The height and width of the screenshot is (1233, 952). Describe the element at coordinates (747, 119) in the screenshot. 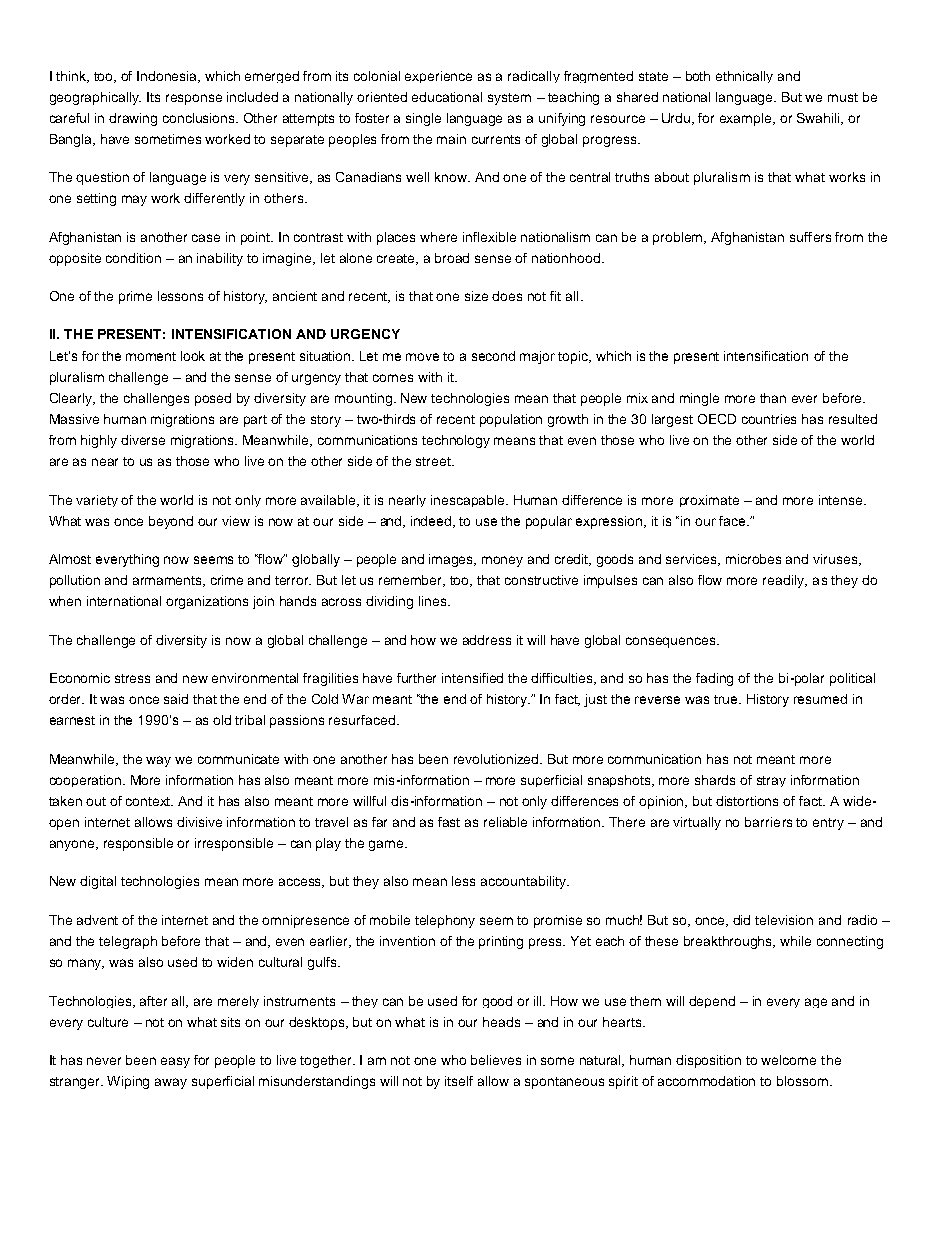

I see `example` at that location.
